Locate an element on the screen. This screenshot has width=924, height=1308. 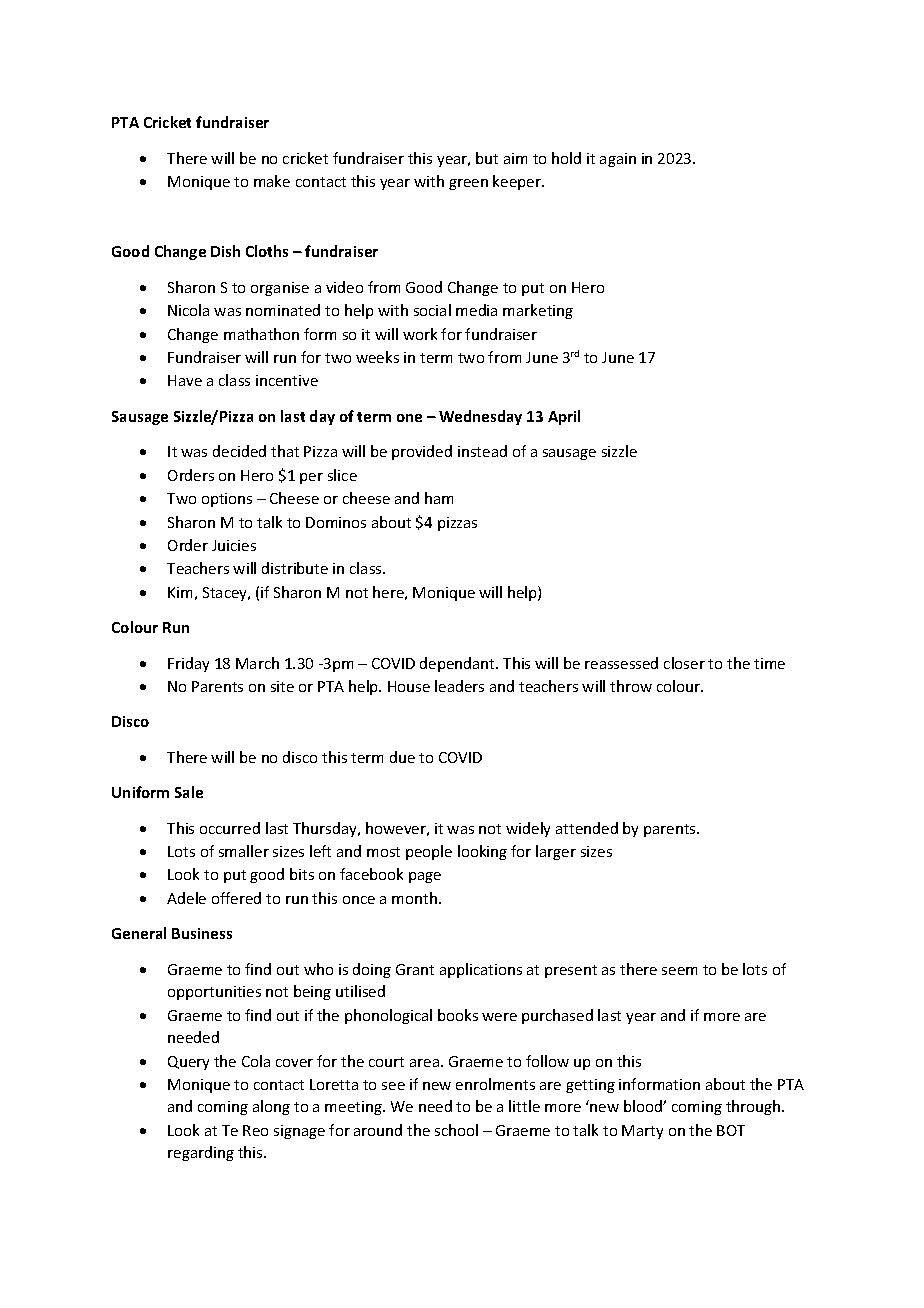
again is located at coordinates (618, 160).
